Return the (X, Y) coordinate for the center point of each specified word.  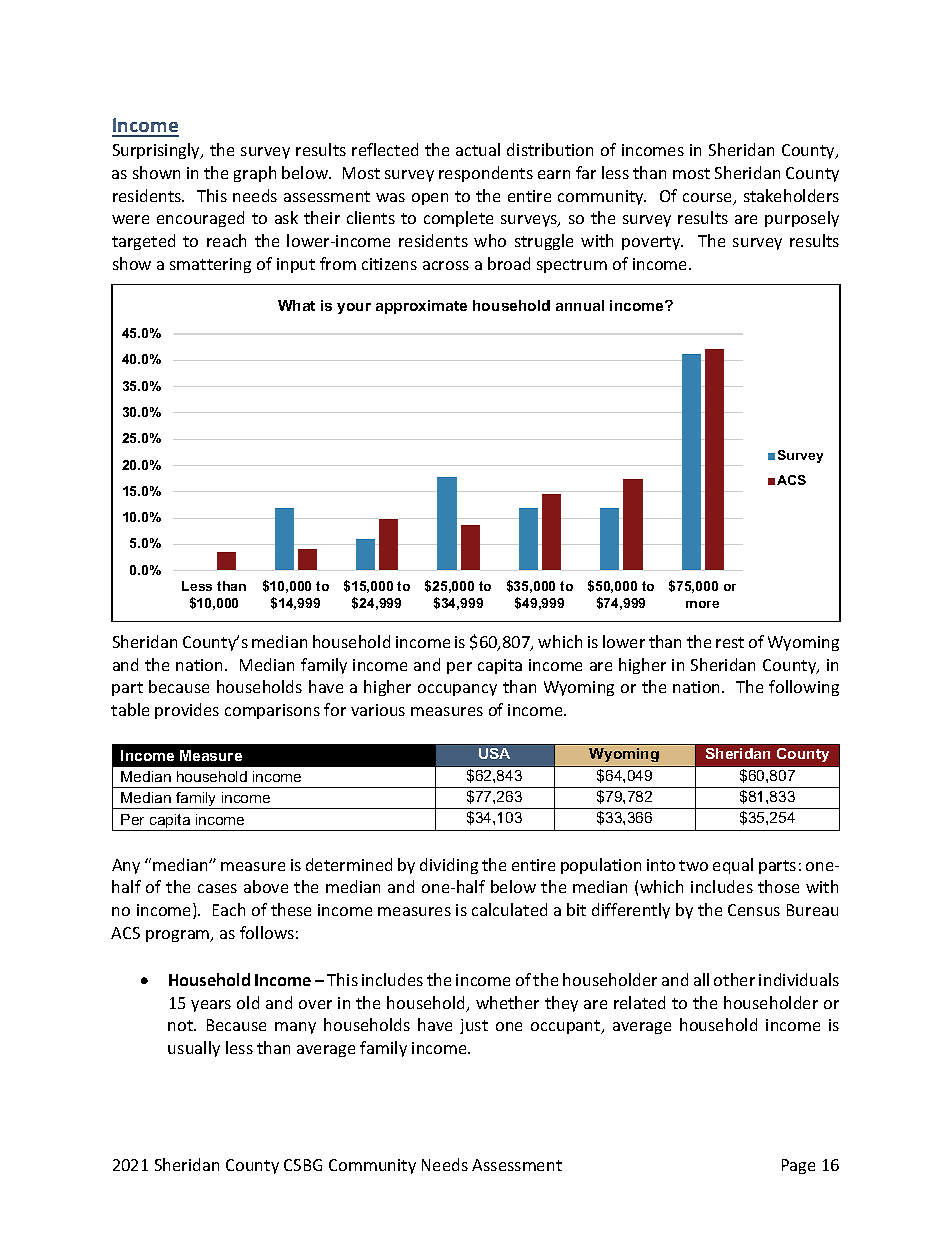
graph (255, 174)
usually (194, 1049)
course (709, 199)
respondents (486, 174)
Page (798, 1166)
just (474, 1026)
